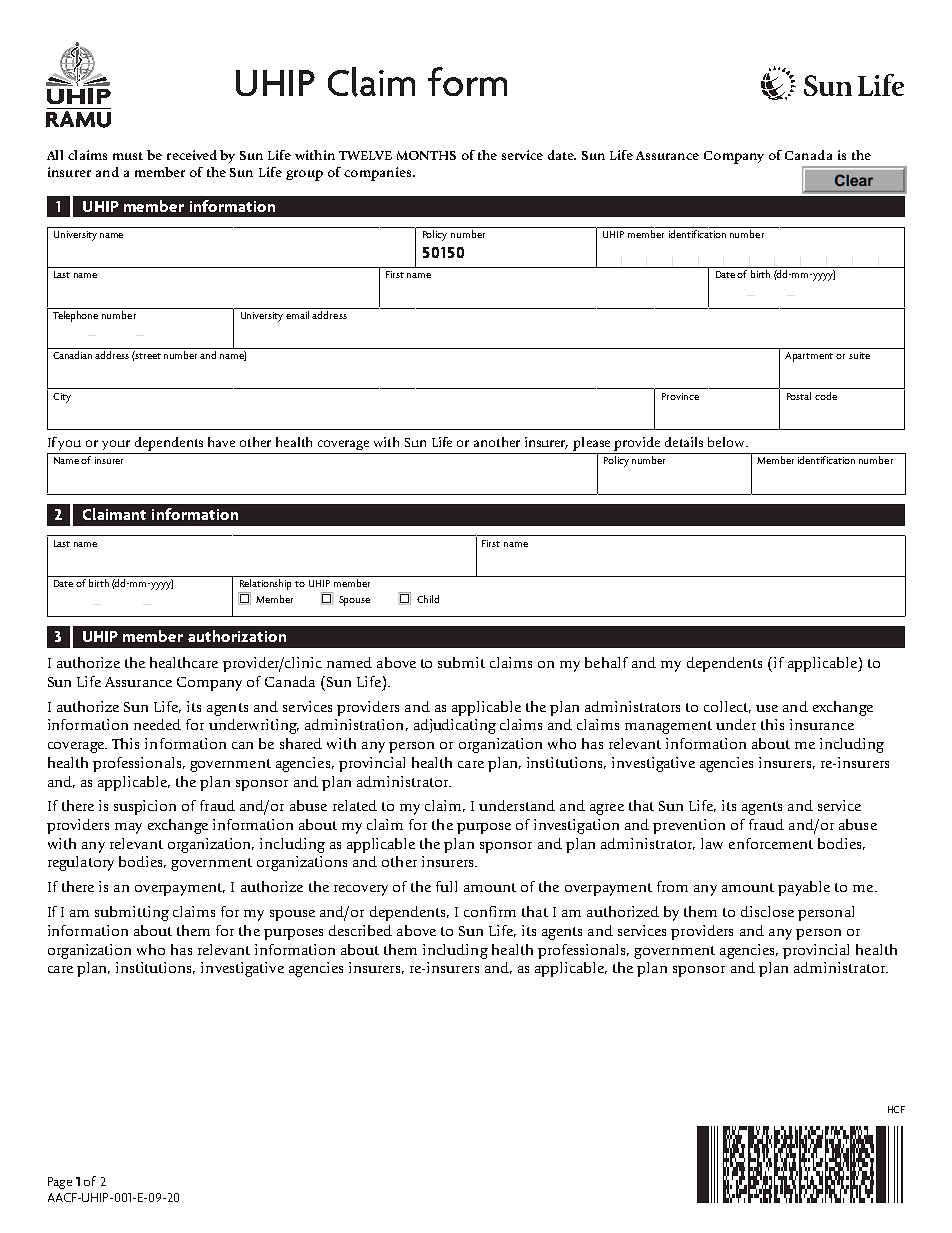 This page has width=952, height=1233. What do you see at coordinates (128, 156) in the page?
I see `must` at bounding box center [128, 156].
